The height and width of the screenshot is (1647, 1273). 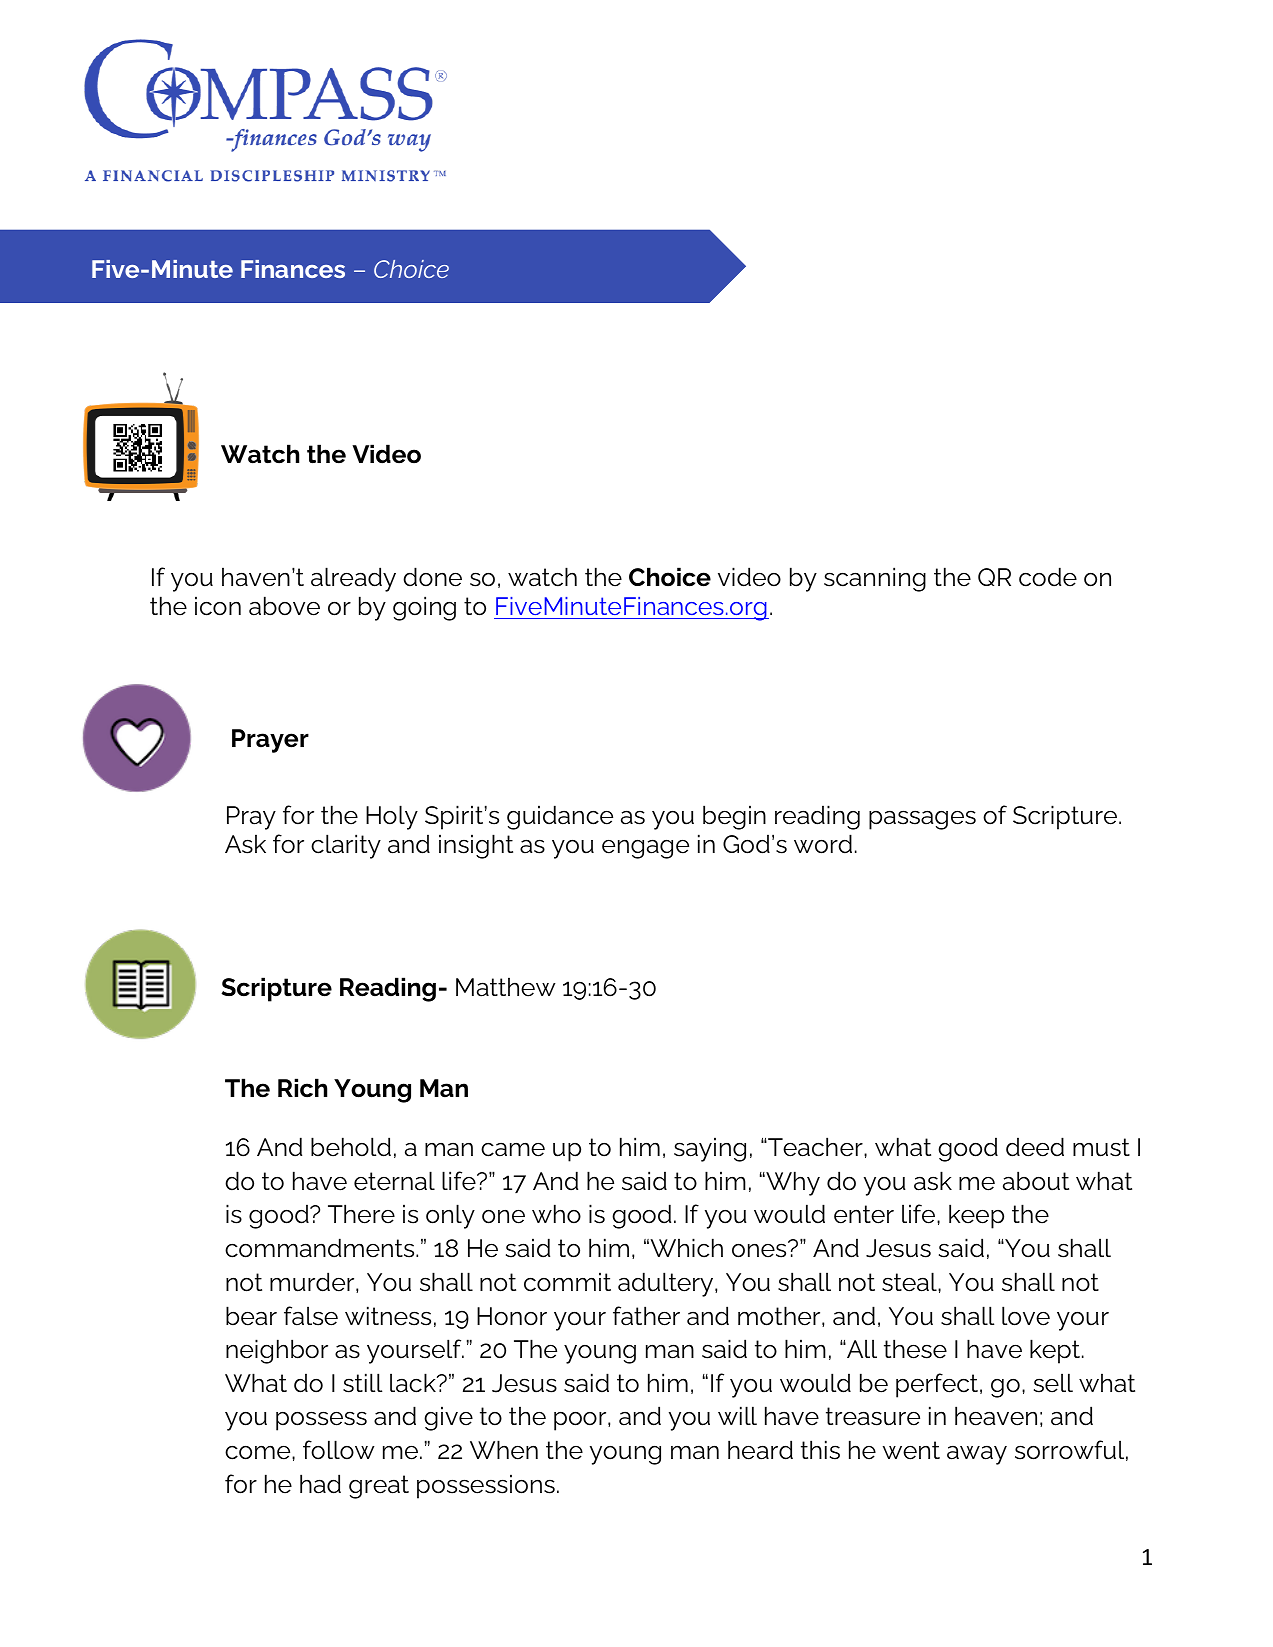 What do you see at coordinates (760, 1450) in the screenshot?
I see `heard` at bounding box center [760, 1450].
